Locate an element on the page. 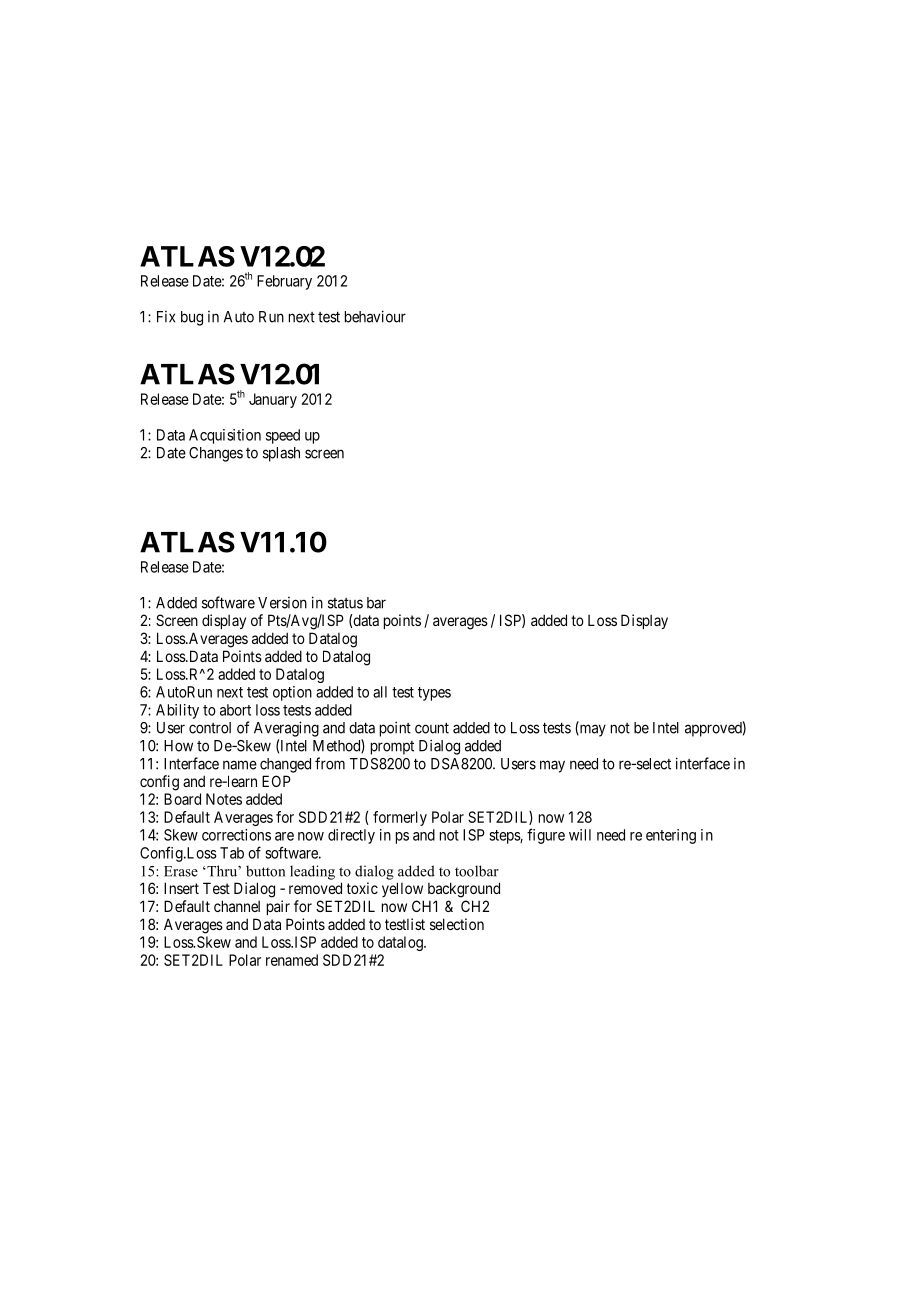  status is located at coordinates (345, 603).
